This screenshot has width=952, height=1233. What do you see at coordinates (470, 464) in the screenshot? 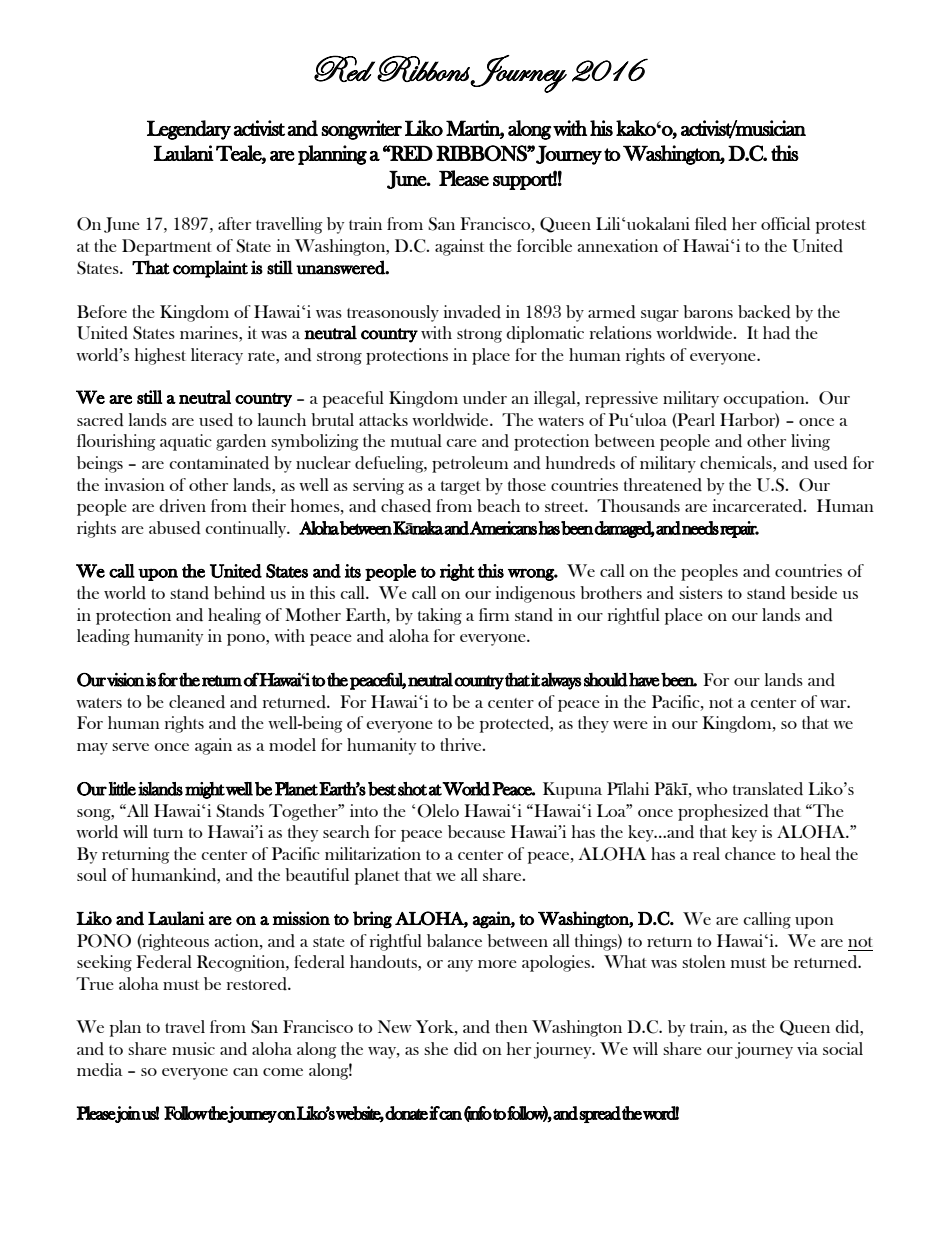
I see `petroleum` at bounding box center [470, 464].
